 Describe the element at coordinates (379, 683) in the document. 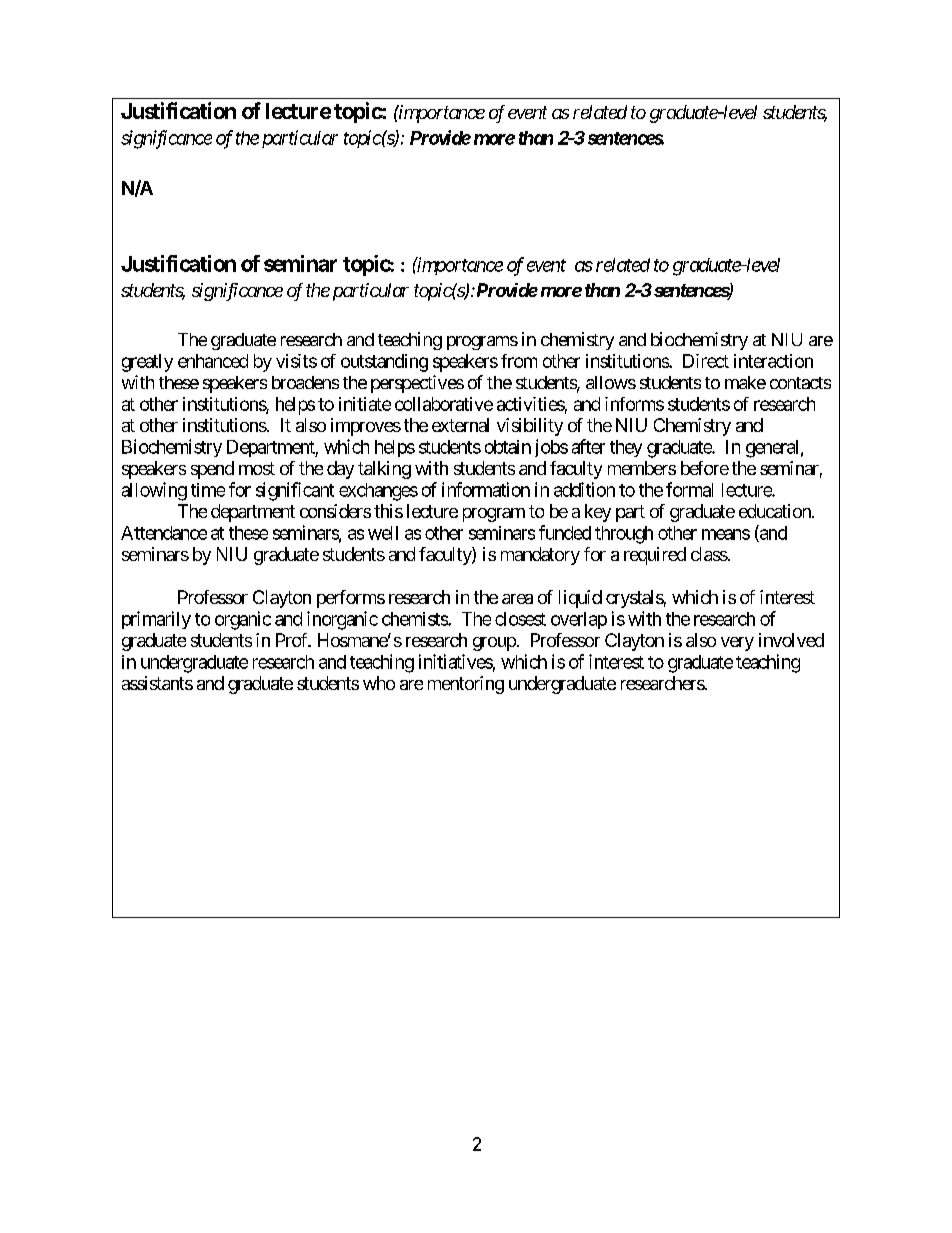

I see `who` at that location.
